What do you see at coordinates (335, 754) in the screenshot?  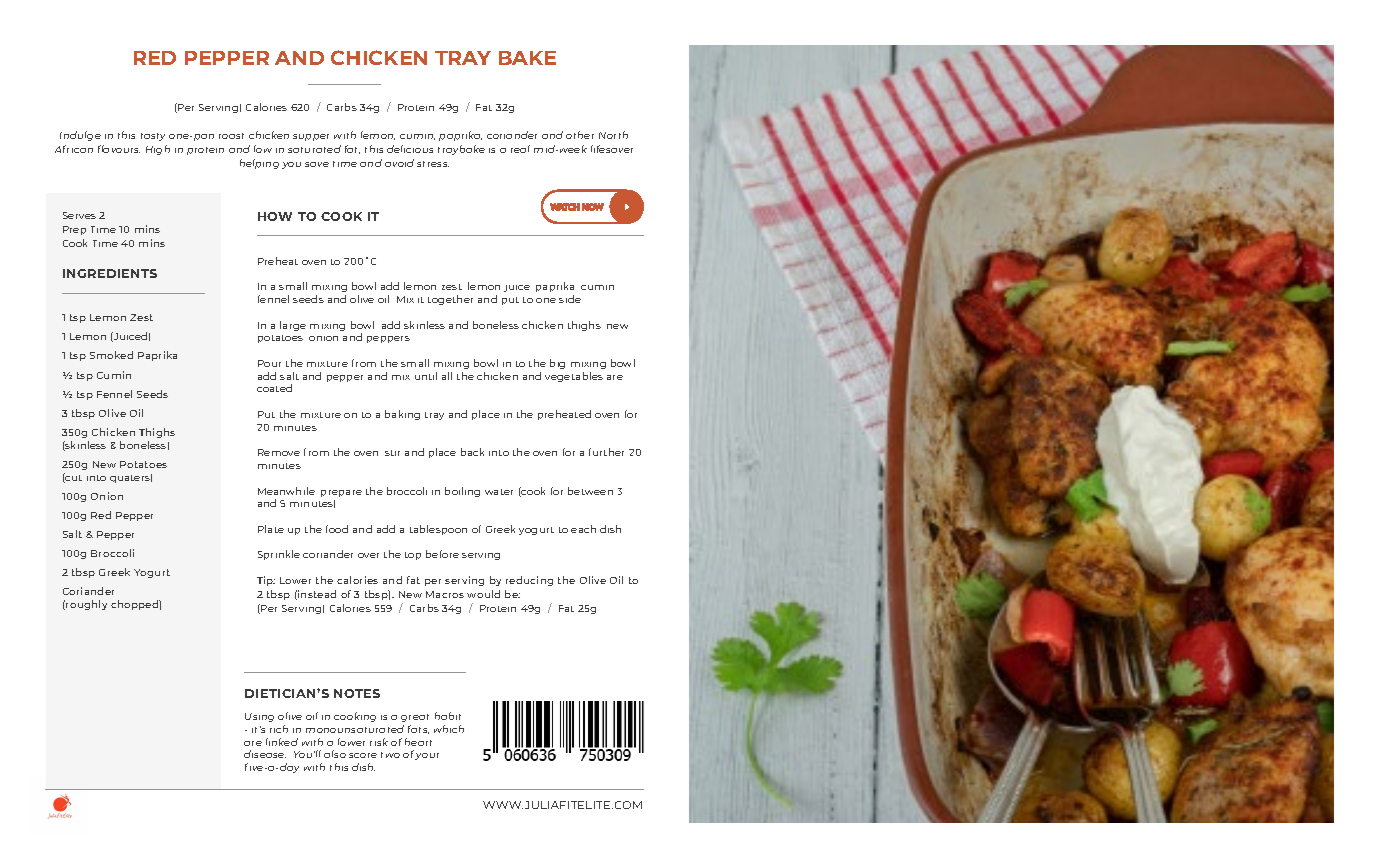 I see `also` at bounding box center [335, 754].
